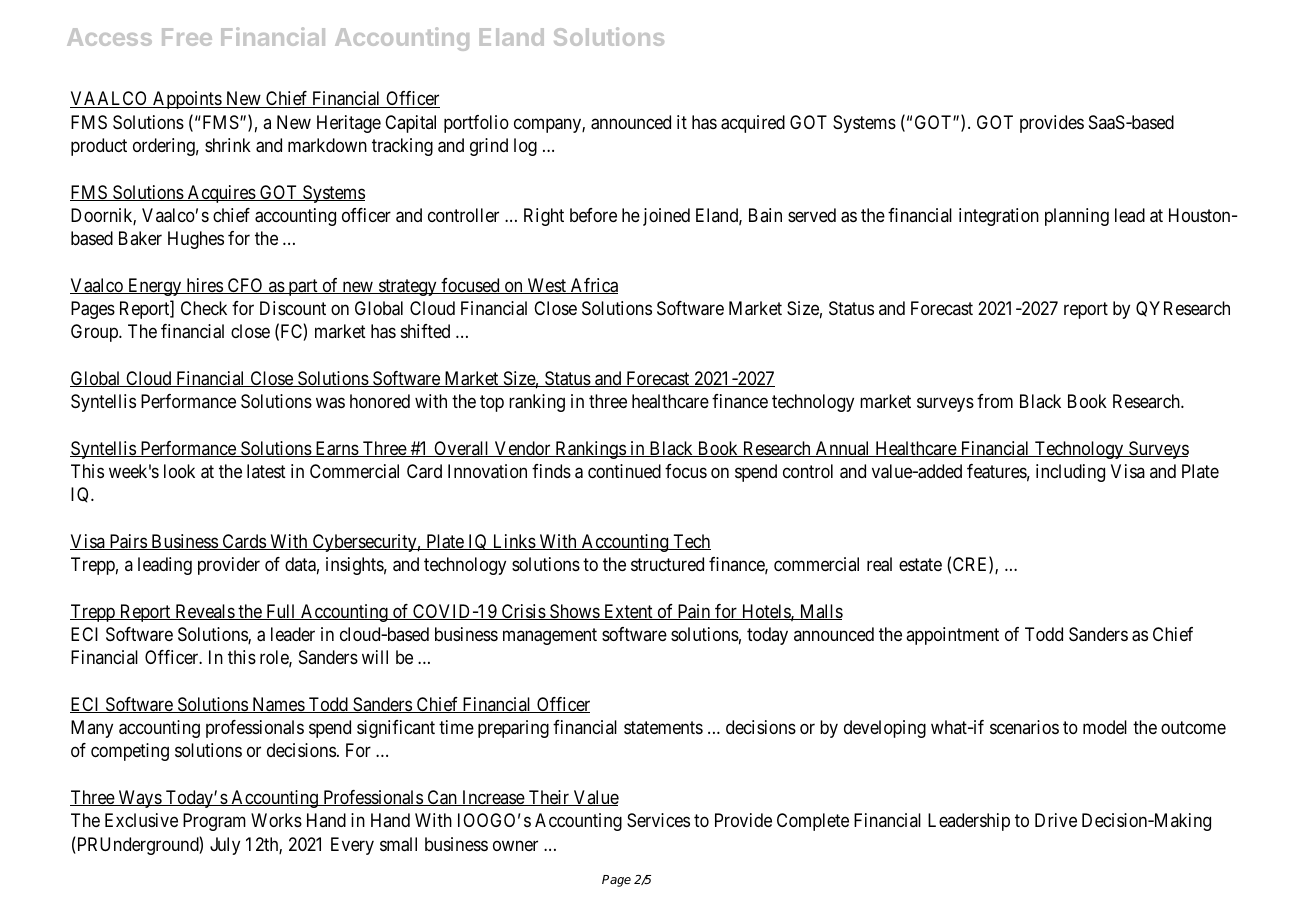 Image resolution: width=1308 pixels, height=924 pixels. I want to click on Services, so click(658, 820).
